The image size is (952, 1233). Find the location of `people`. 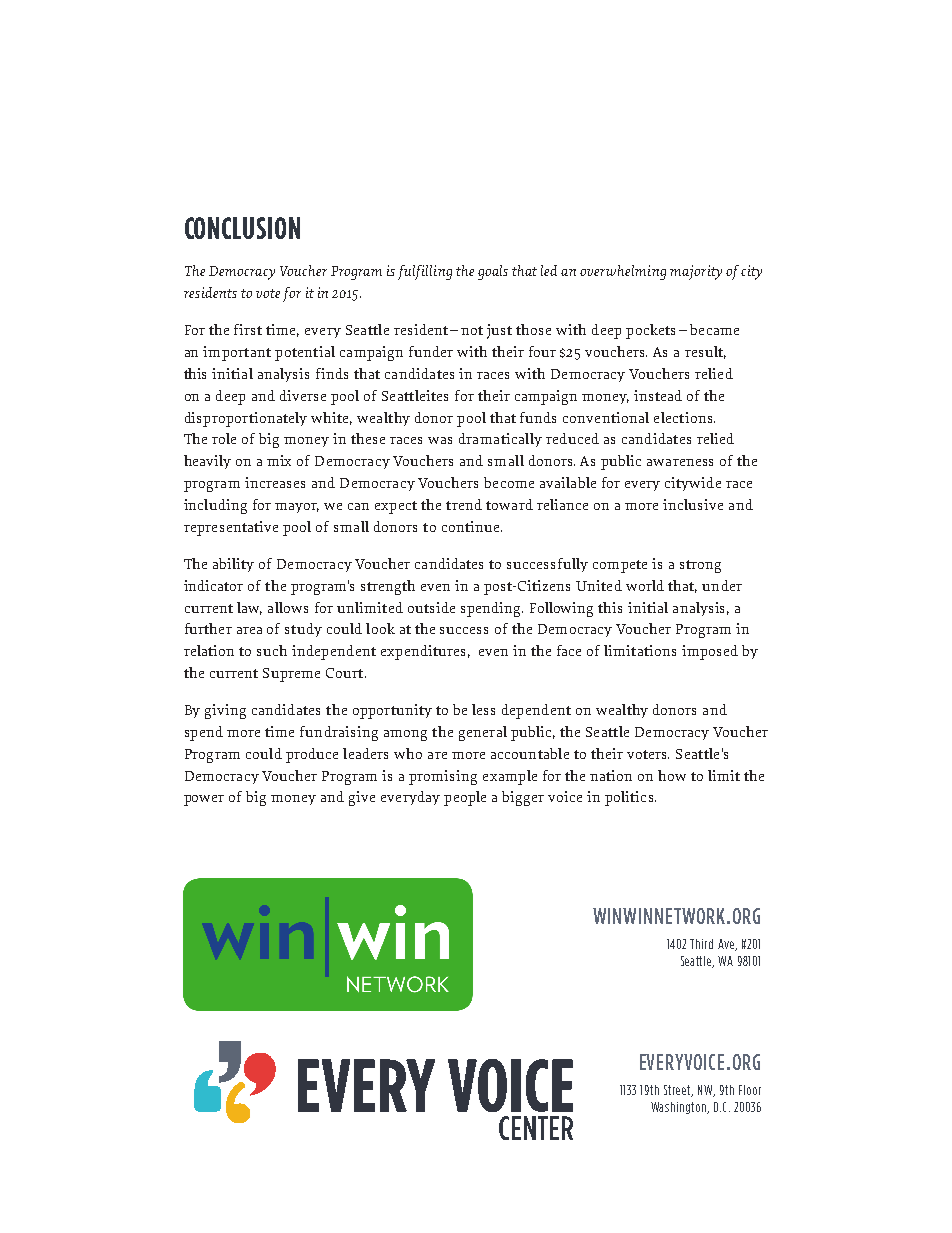

people is located at coordinates (465, 798).
